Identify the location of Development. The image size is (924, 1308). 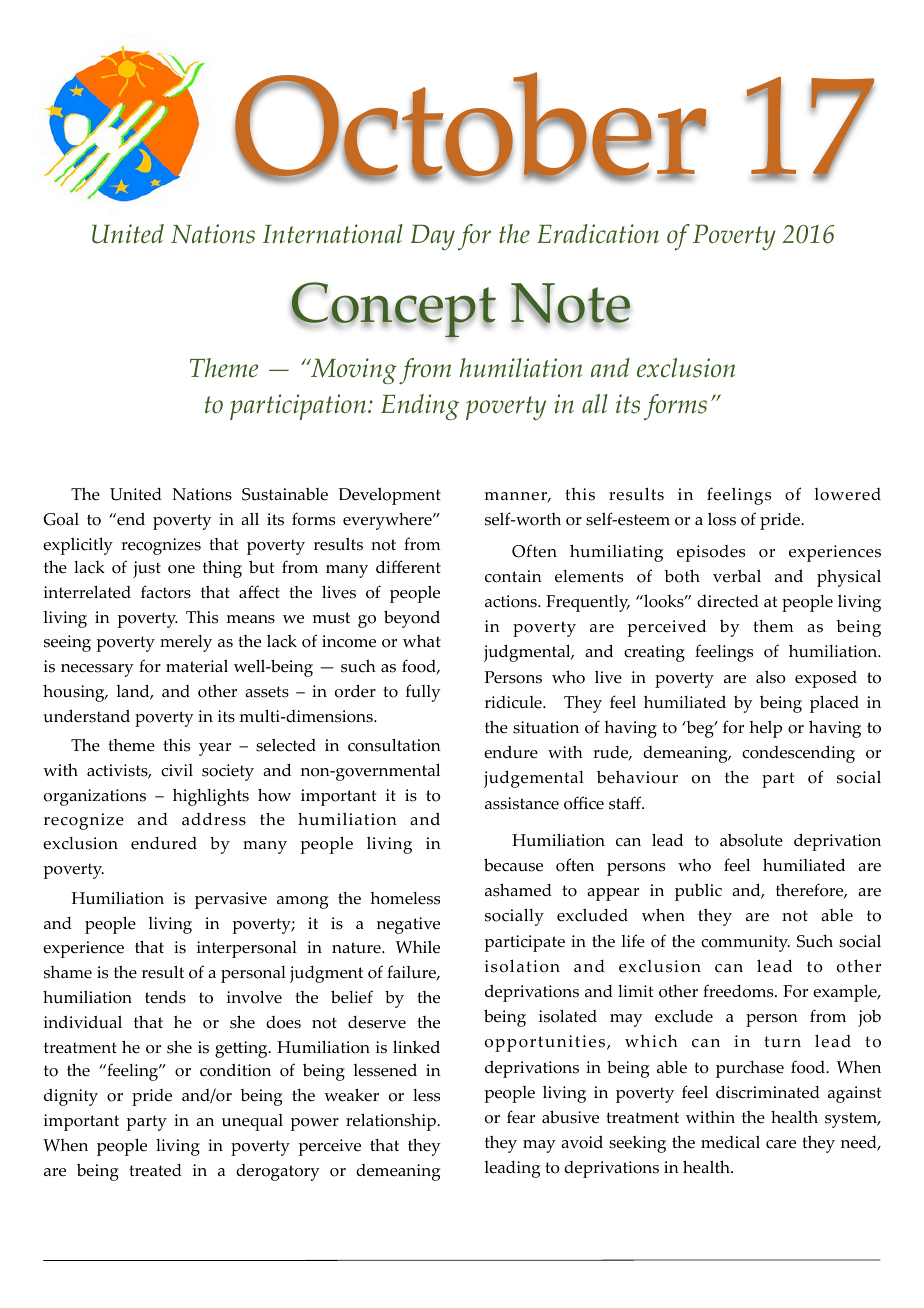
(390, 496).
